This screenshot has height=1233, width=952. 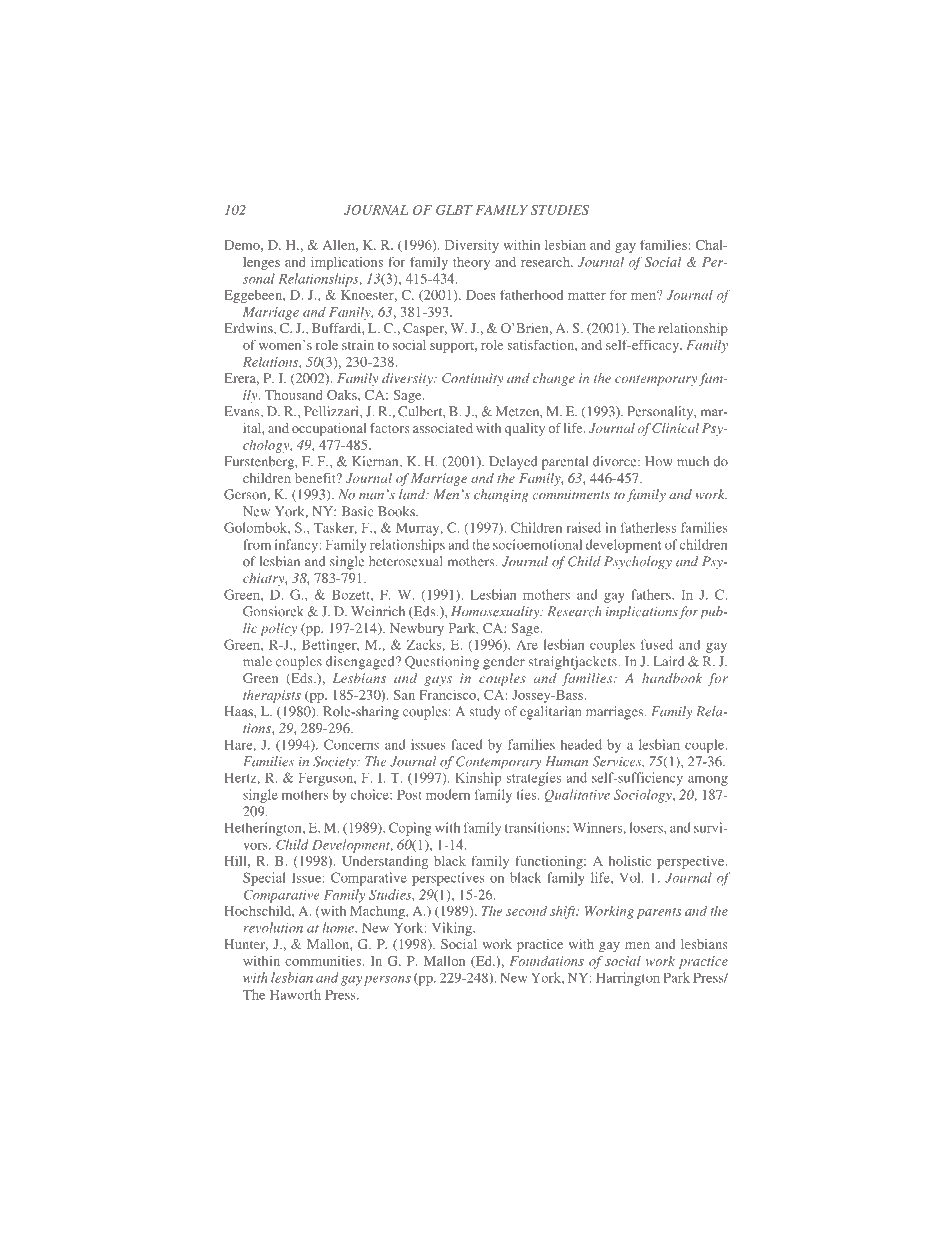 What do you see at coordinates (443, 428) in the screenshot?
I see `associated` at bounding box center [443, 428].
